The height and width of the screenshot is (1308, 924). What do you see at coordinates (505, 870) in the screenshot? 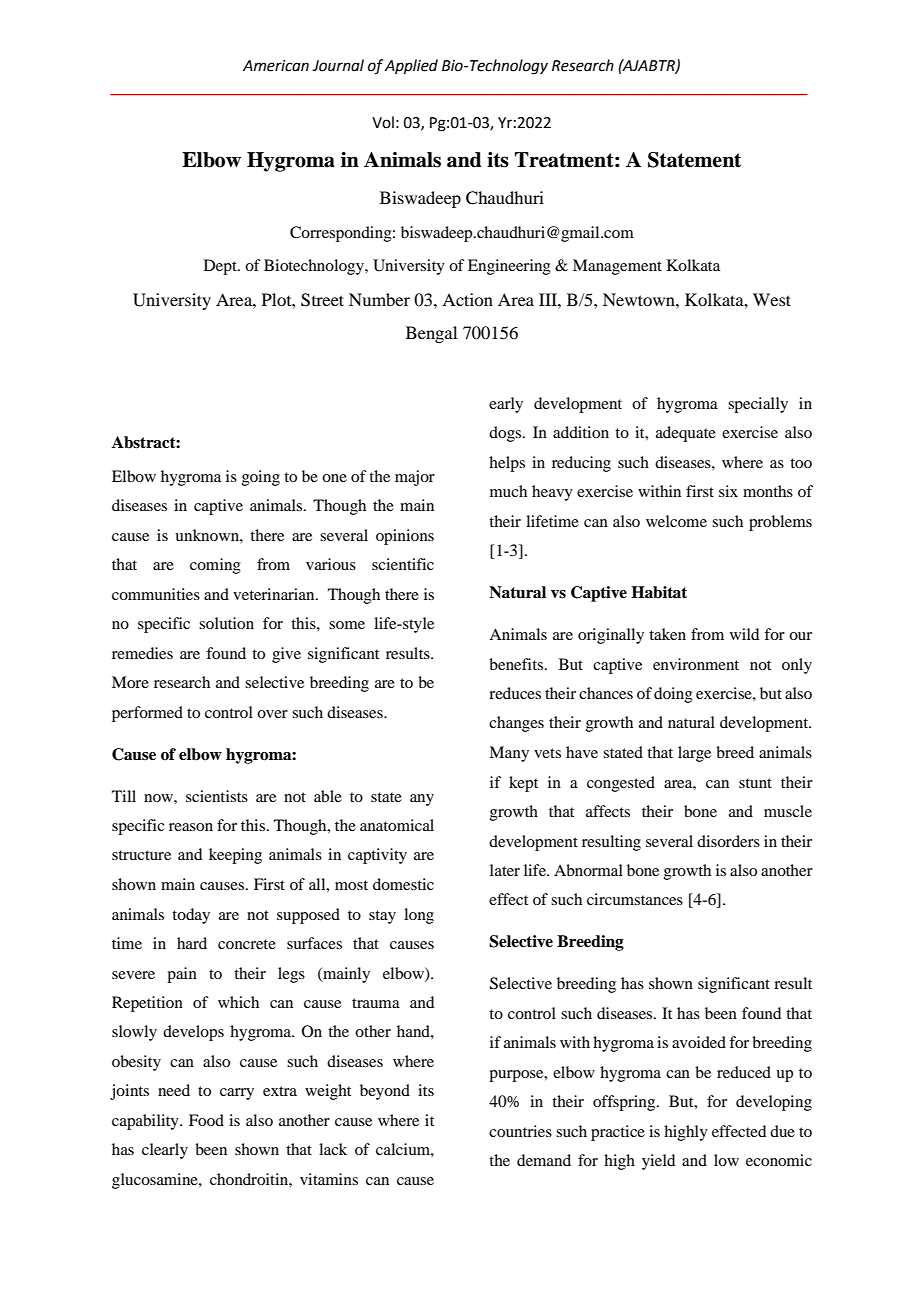
I see `later` at bounding box center [505, 870].
